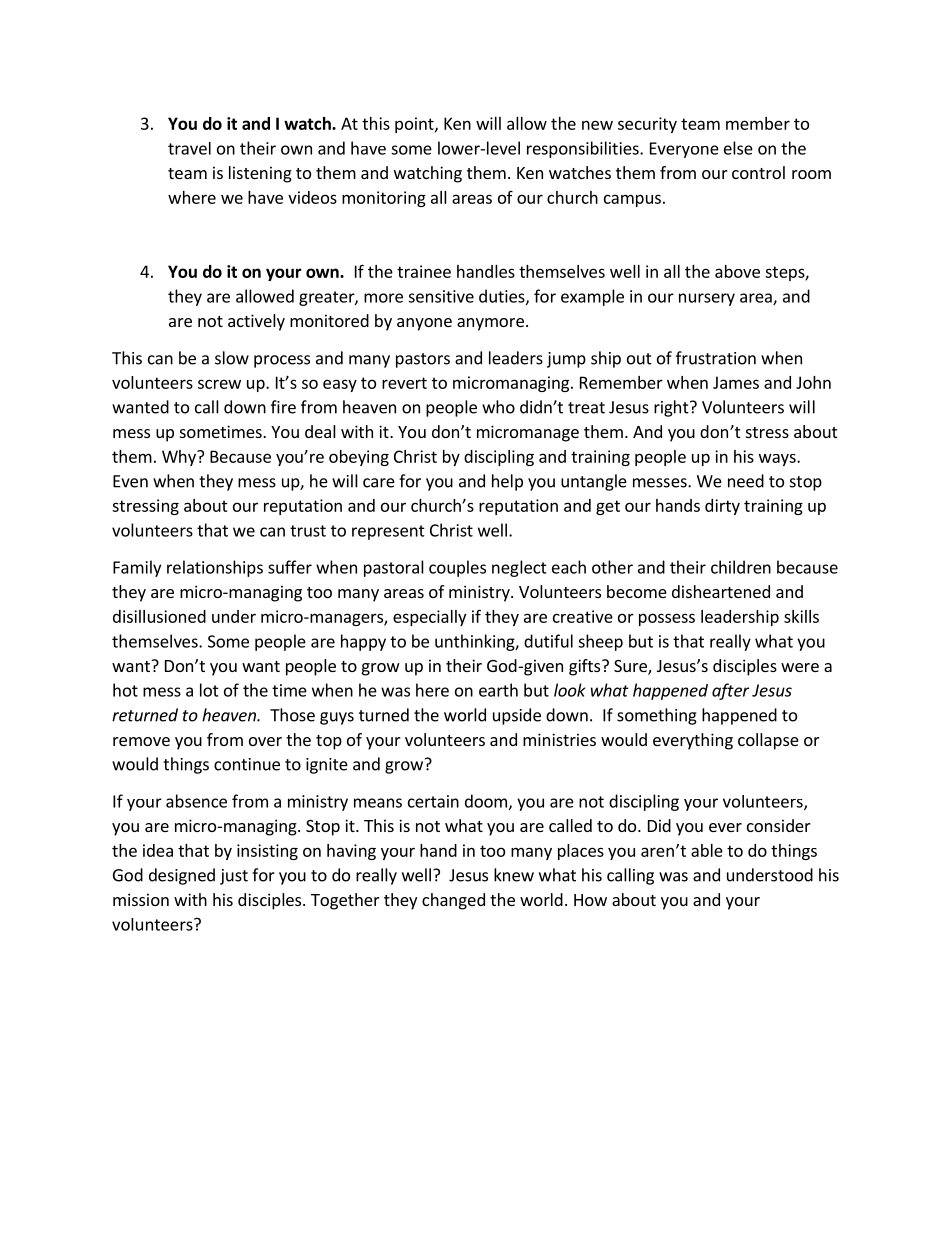 The width and height of the screenshot is (952, 1233). Describe the element at coordinates (738, 148) in the screenshot. I see `else` at that location.
